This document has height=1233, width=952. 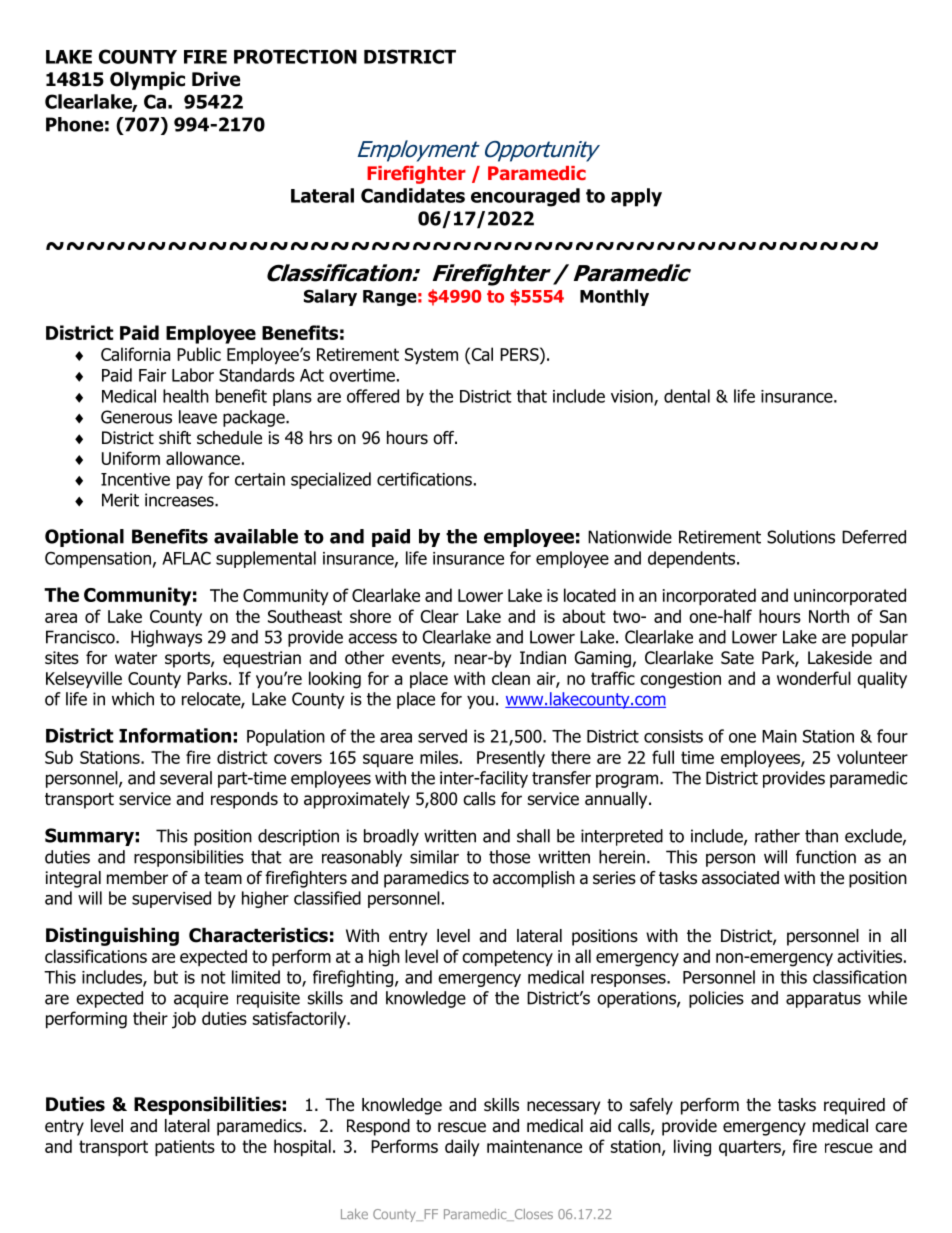 What do you see at coordinates (829, 616) in the document?
I see `North` at bounding box center [829, 616].
